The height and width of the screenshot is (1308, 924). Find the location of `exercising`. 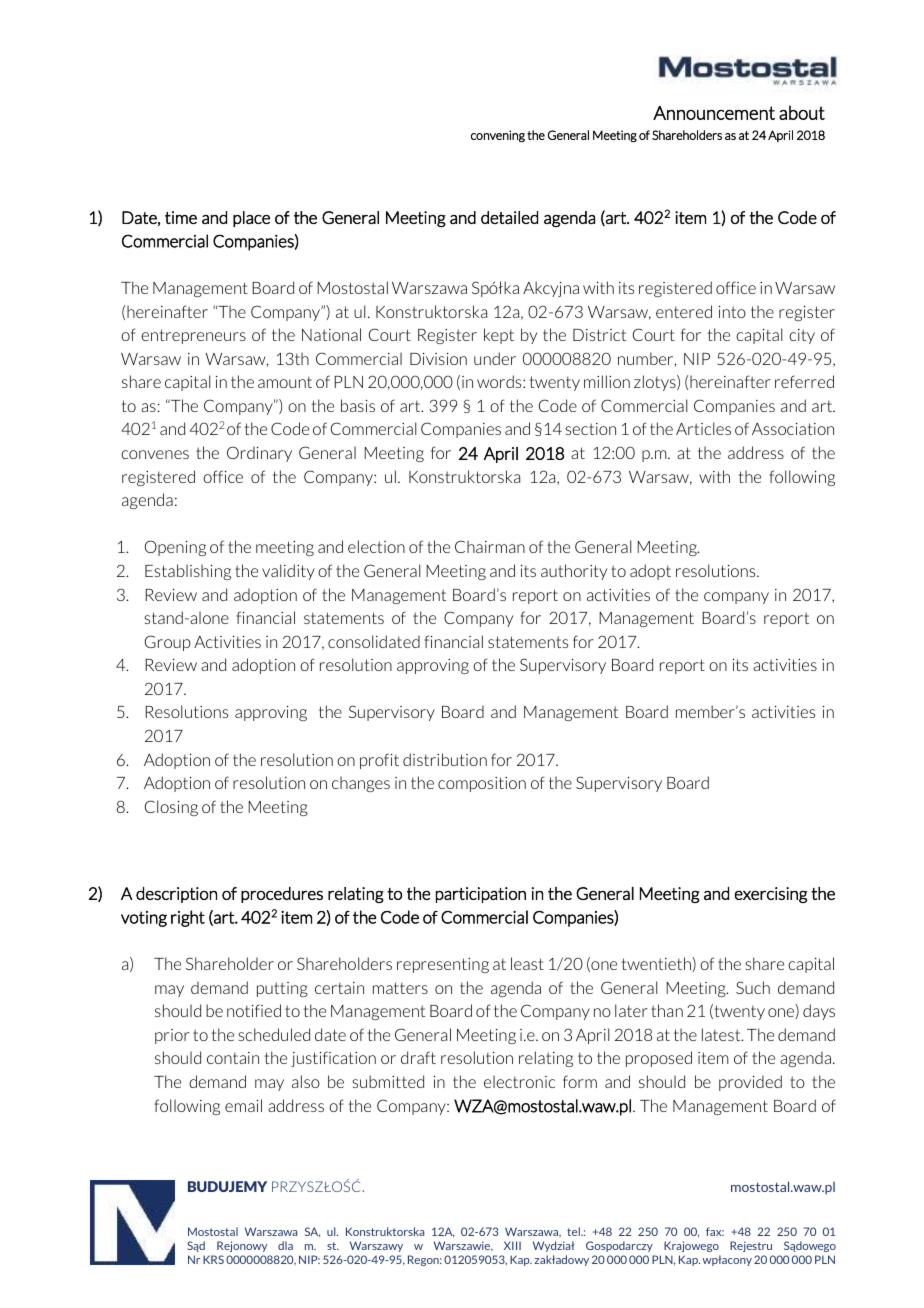

exercising is located at coordinates (771, 895).
